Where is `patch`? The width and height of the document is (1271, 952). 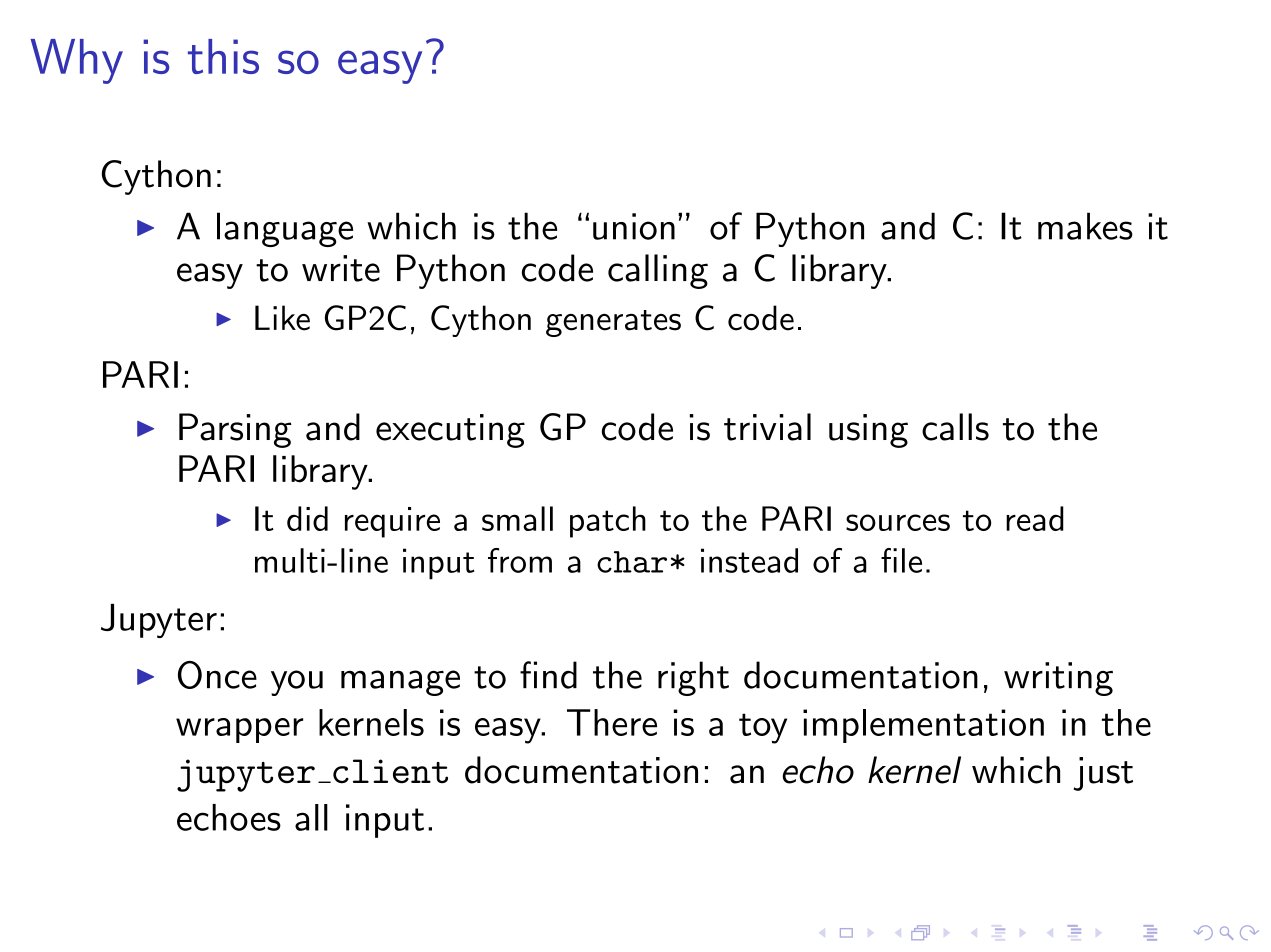
patch is located at coordinates (608, 522).
